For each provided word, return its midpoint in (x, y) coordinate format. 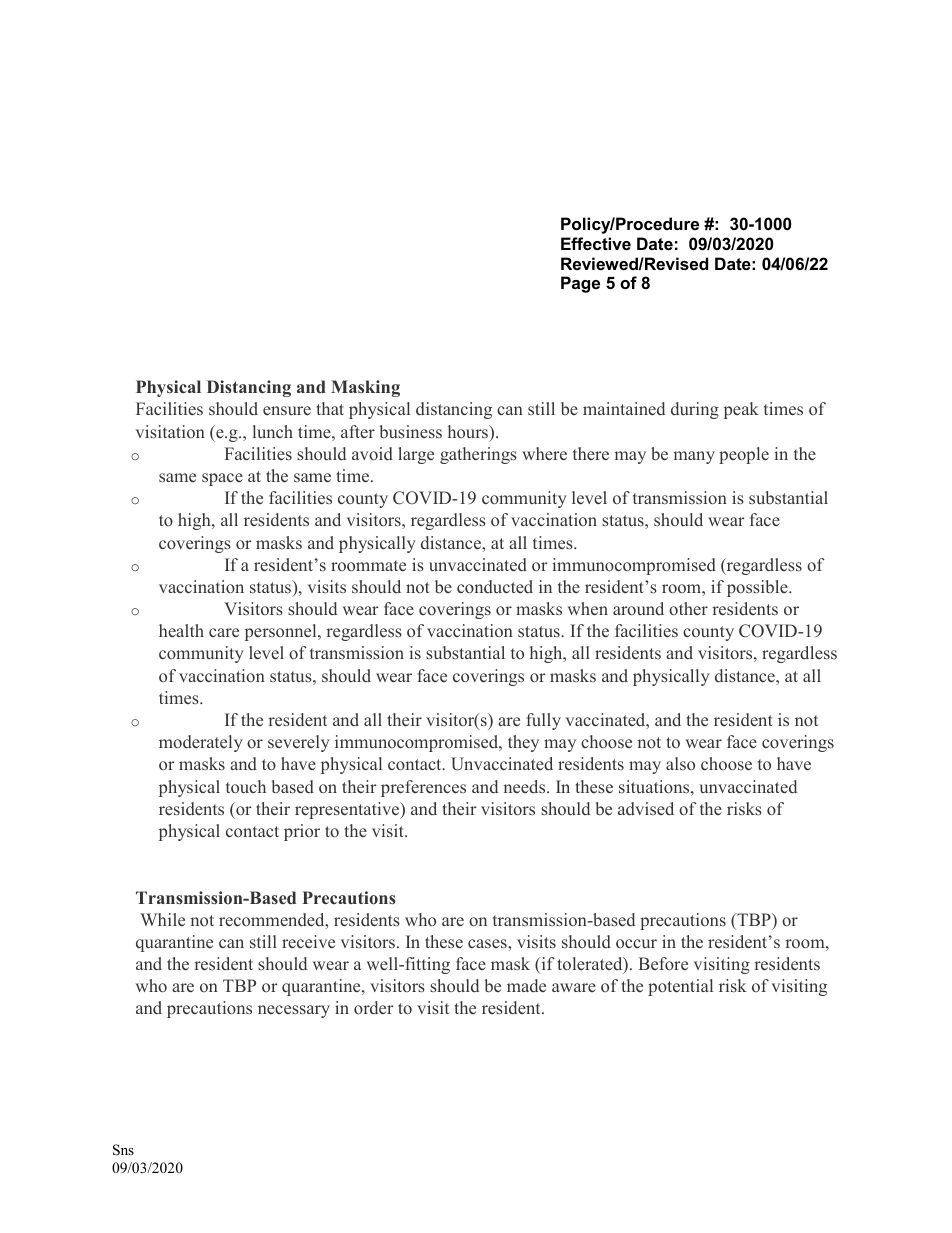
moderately (201, 743)
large (416, 455)
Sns (123, 1150)
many (694, 457)
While (162, 919)
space (222, 479)
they (523, 743)
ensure (287, 411)
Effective (596, 243)
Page (580, 284)
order (374, 1007)
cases (488, 943)
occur (636, 943)
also (680, 763)
